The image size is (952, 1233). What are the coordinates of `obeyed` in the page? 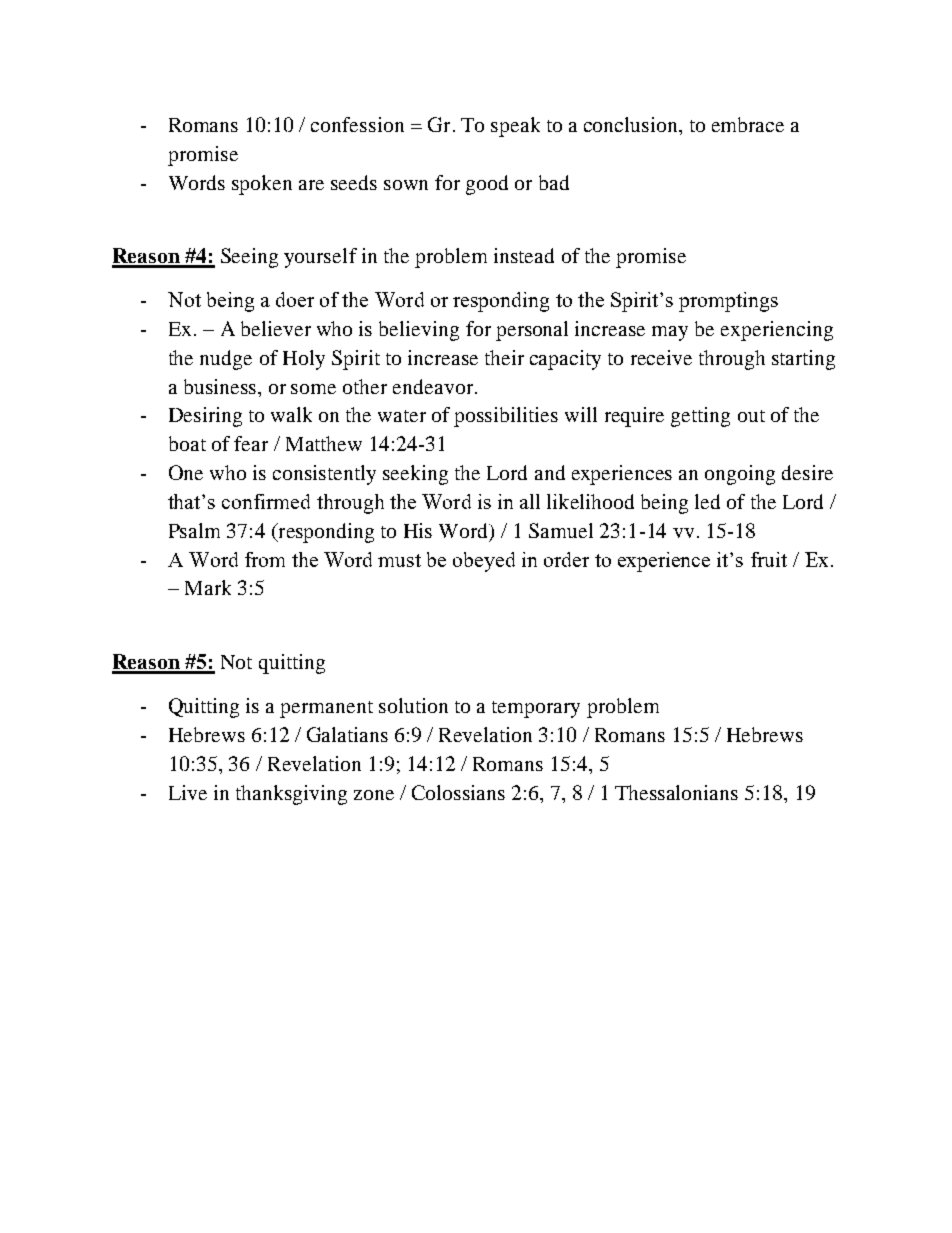 It's located at (484, 562).
